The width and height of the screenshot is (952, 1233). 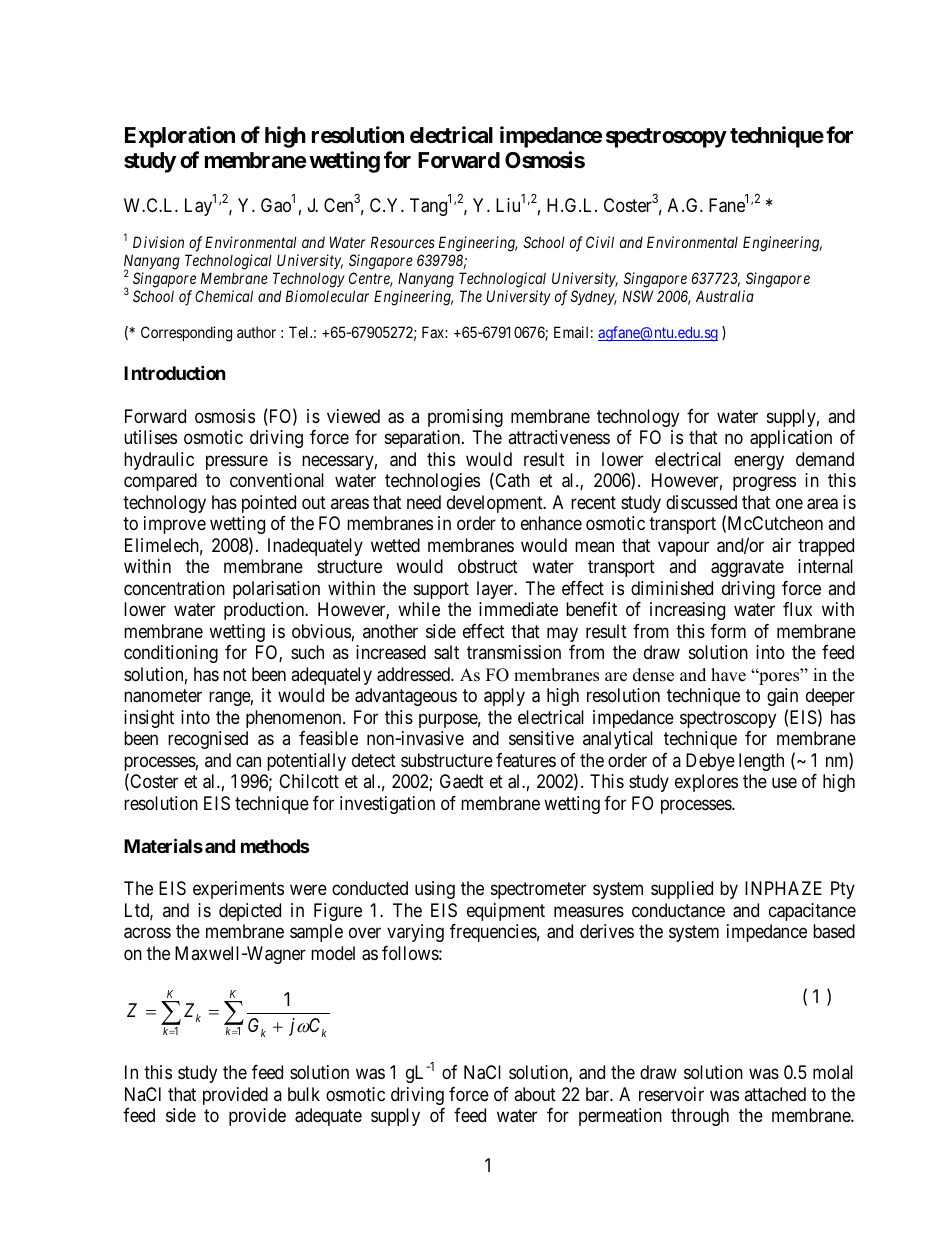 What do you see at coordinates (403, 242) in the screenshot?
I see `Resources` at bounding box center [403, 242].
